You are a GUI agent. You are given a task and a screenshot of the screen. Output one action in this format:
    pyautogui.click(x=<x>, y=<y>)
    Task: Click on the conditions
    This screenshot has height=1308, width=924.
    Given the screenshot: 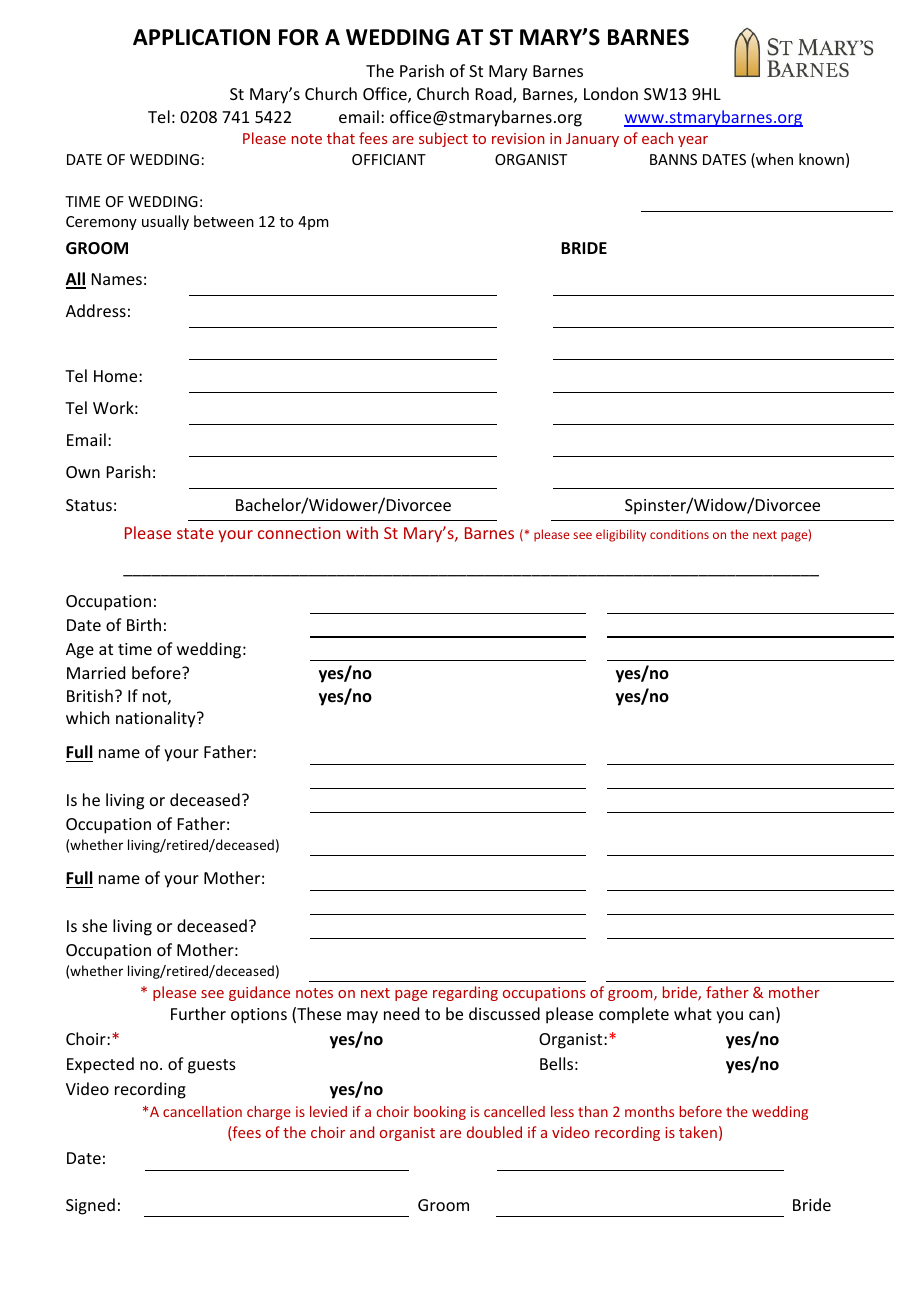 What is the action you would take?
    pyautogui.click(x=679, y=534)
